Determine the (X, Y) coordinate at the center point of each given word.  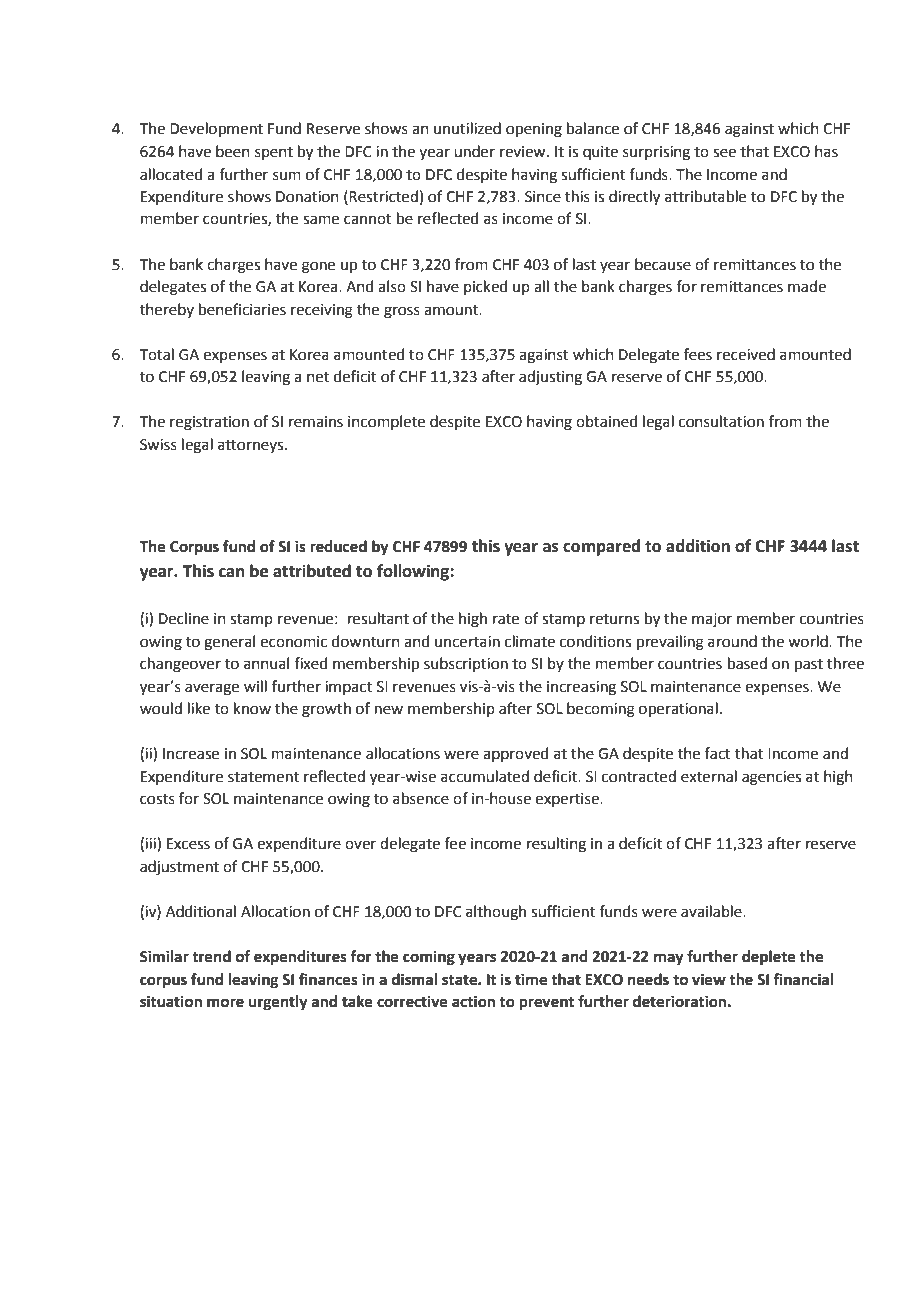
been (233, 151)
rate (506, 619)
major (712, 620)
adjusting (550, 378)
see (724, 153)
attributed (312, 571)
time (531, 979)
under (474, 151)
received (746, 354)
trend (211, 956)
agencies (771, 778)
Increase (191, 754)
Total (157, 354)
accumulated (485, 776)
